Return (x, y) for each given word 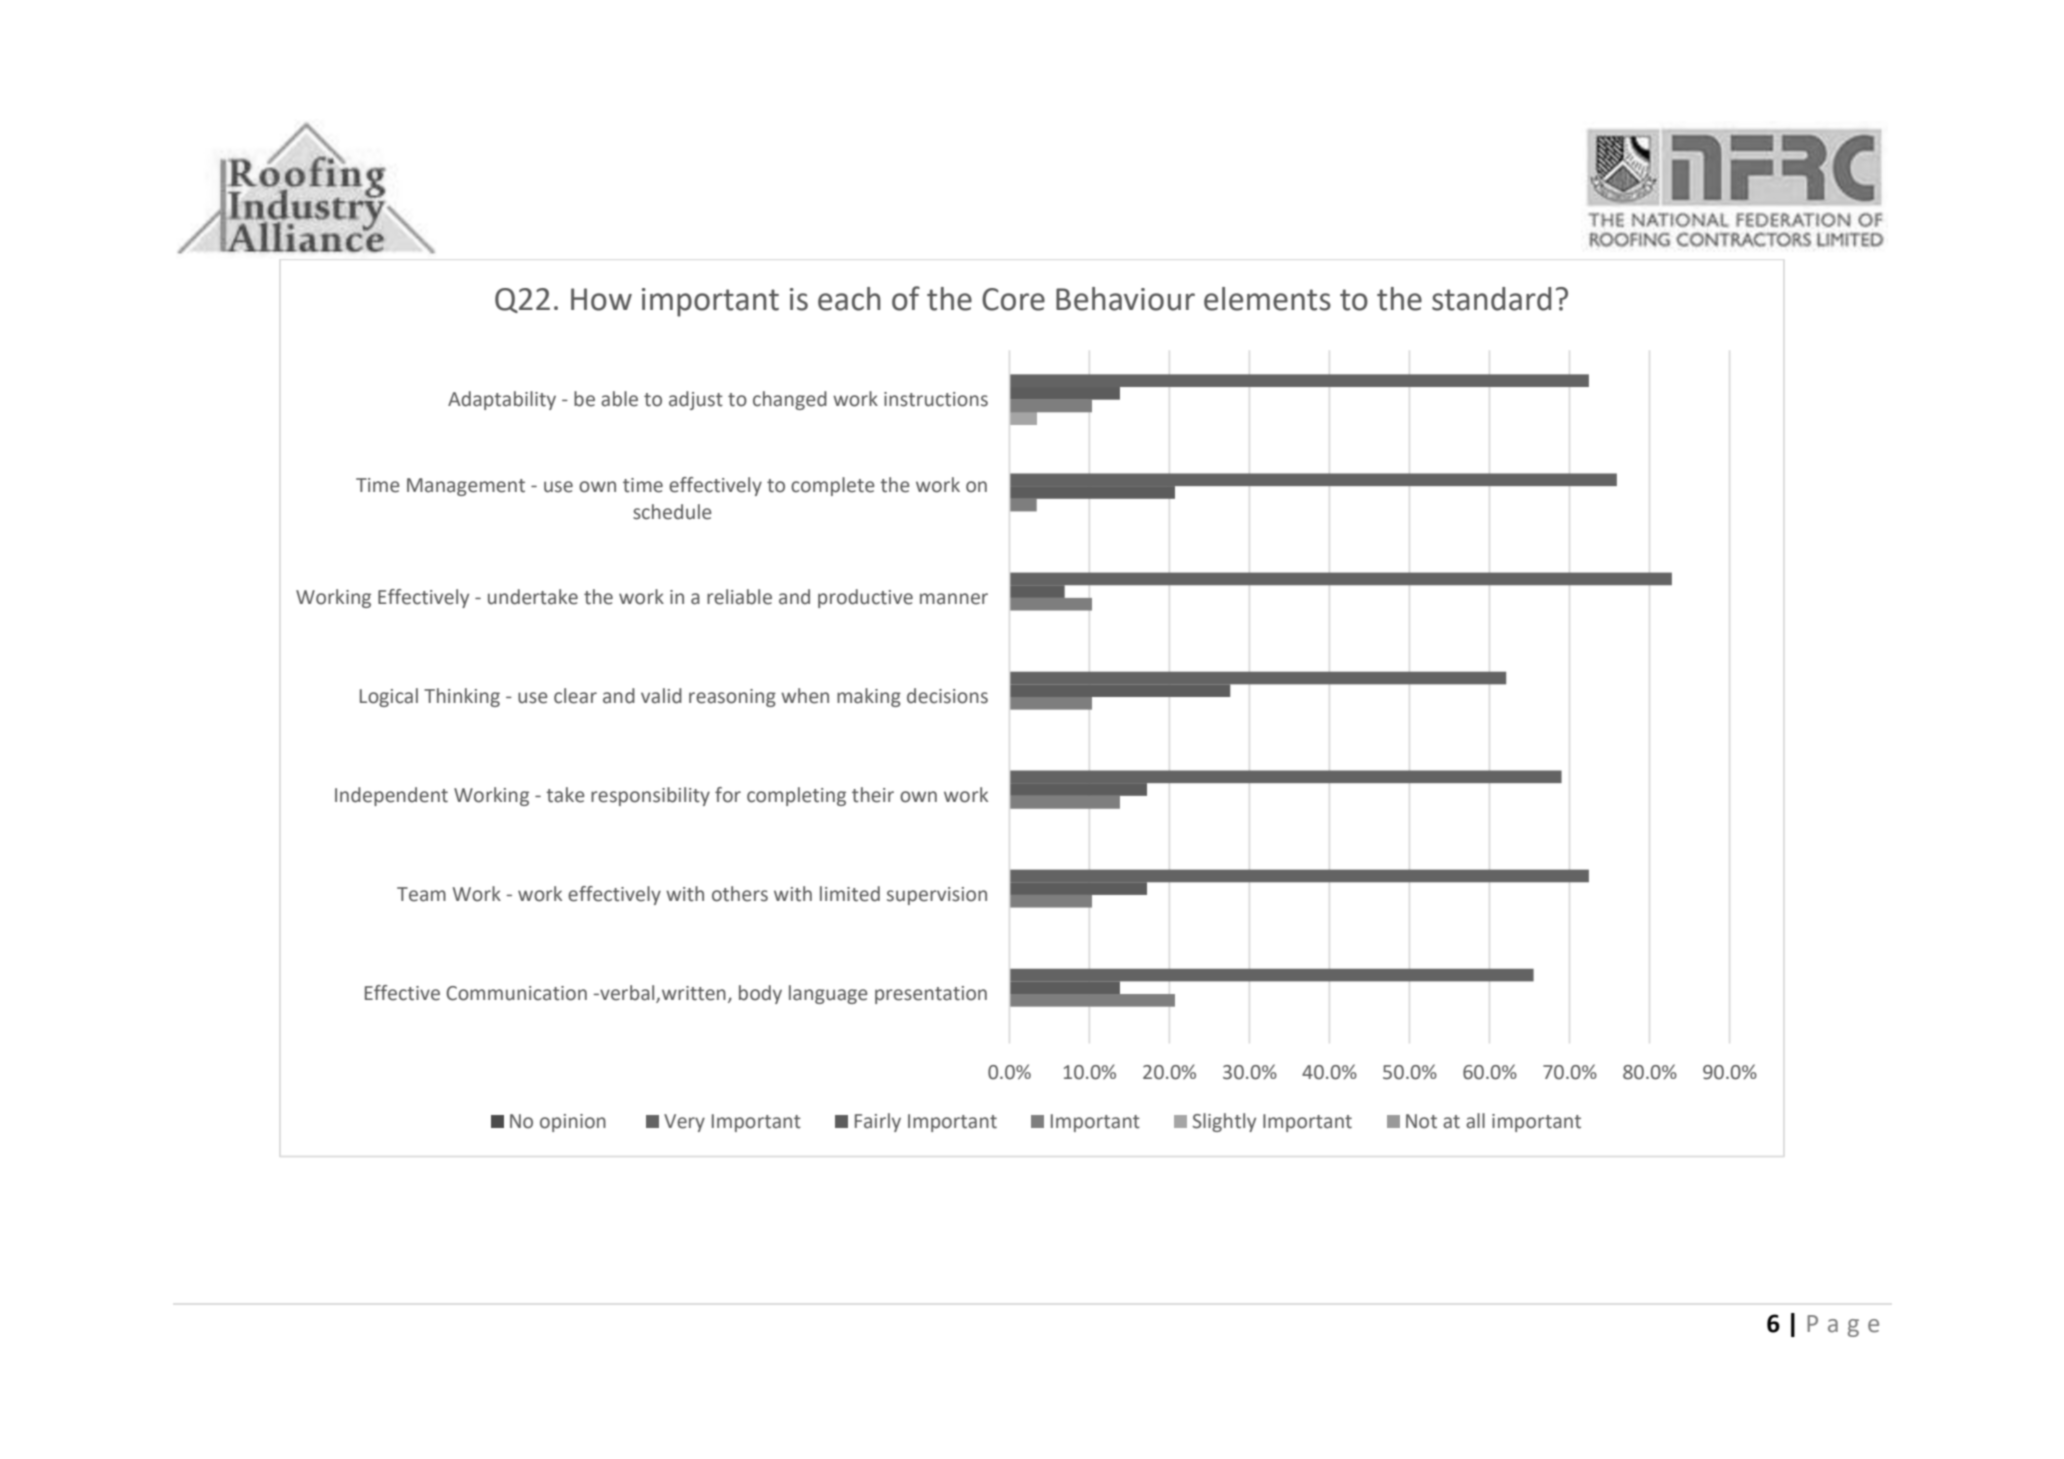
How (601, 299)
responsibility (650, 796)
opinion (573, 1123)
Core (1013, 299)
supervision (937, 896)
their (873, 795)
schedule (672, 512)
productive (865, 598)
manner (954, 599)
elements (1267, 299)
